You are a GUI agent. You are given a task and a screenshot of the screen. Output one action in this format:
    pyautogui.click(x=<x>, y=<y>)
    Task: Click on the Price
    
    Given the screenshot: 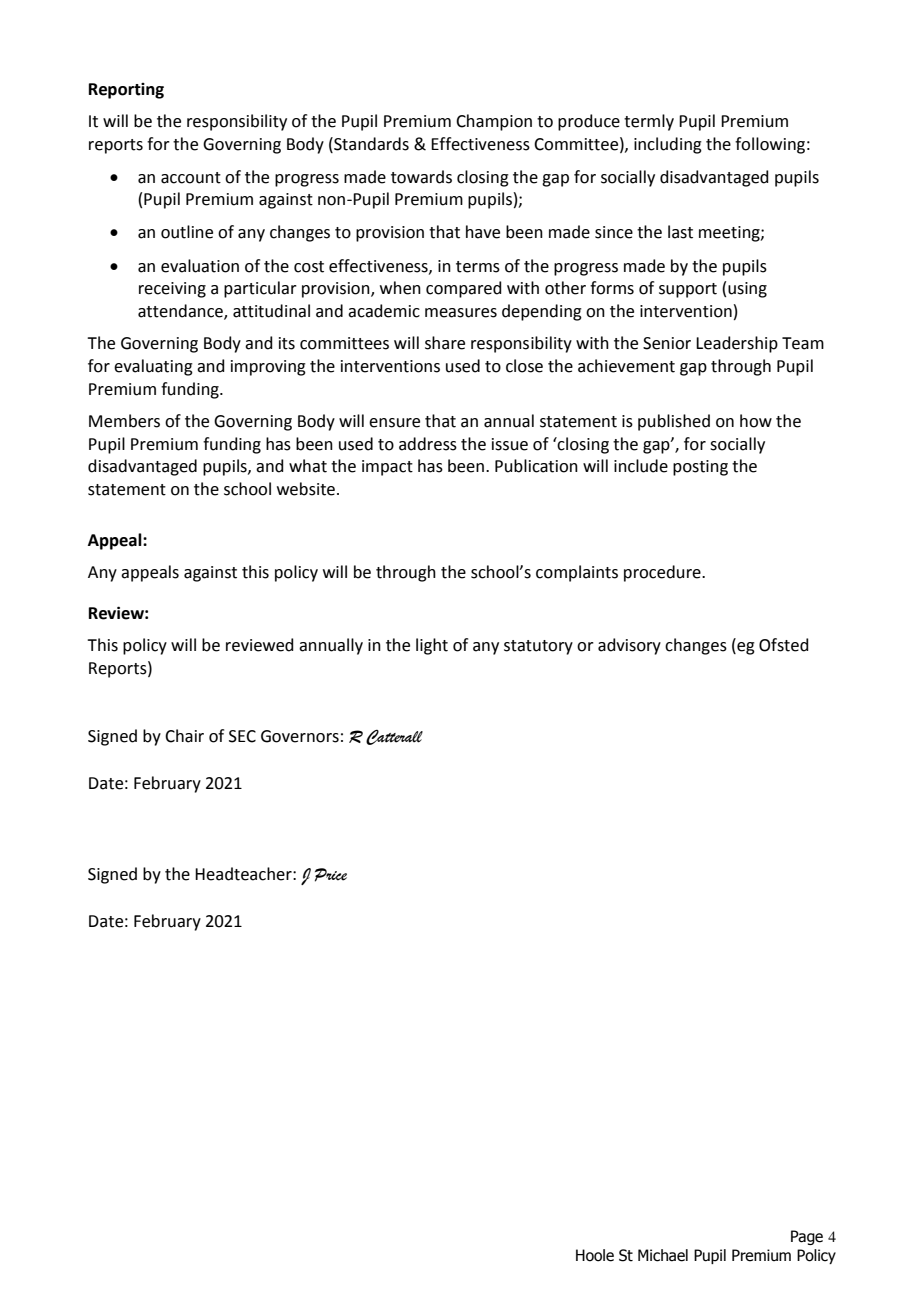 What is the action you would take?
    pyautogui.click(x=331, y=875)
